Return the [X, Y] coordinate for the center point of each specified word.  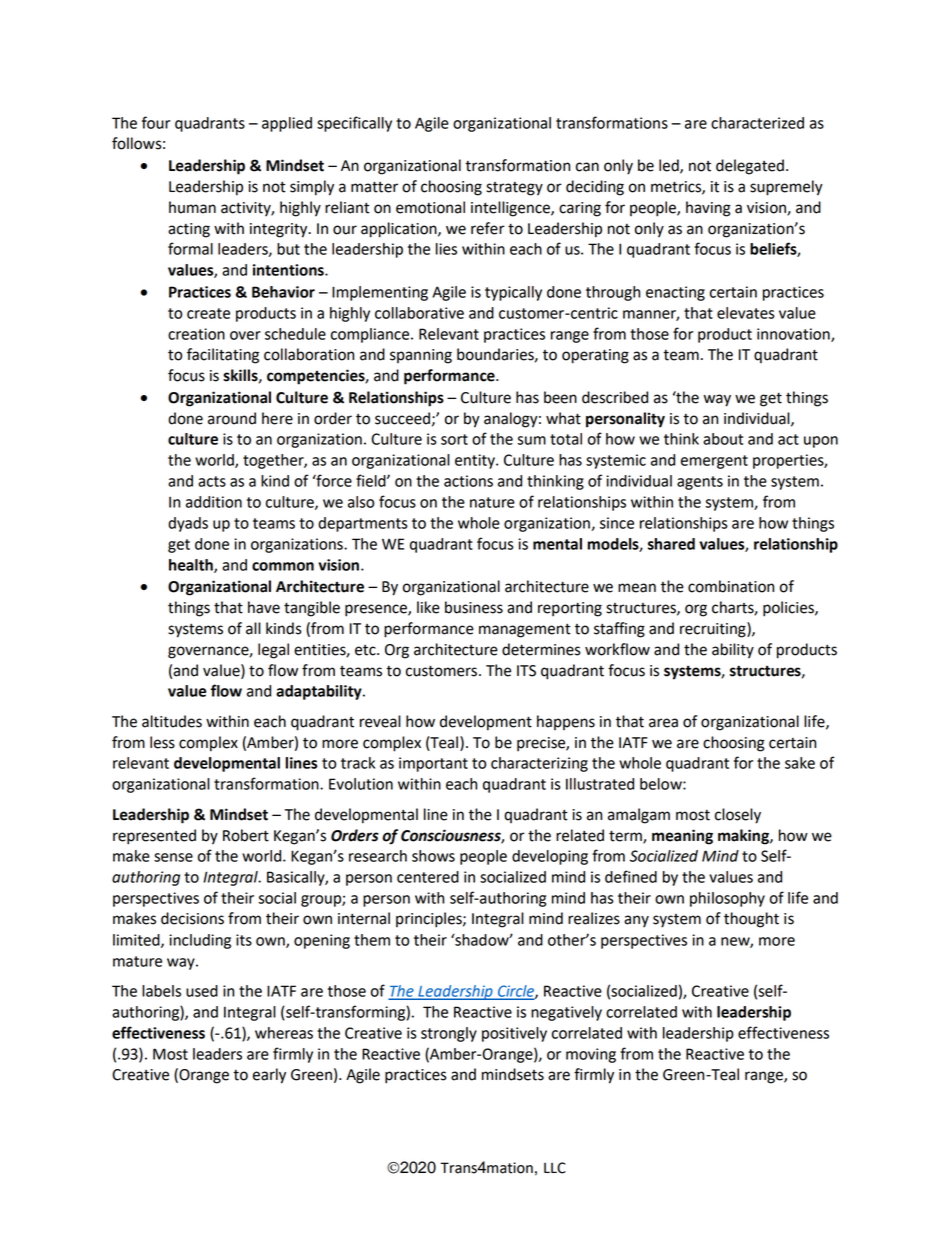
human [192, 207]
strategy [514, 189]
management [525, 631]
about [723, 439]
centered [428, 877]
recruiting [714, 630]
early [269, 1076]
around [232, 418]
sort [454, 439]
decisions [192, 918]
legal [273, 651]
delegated [750, 167]
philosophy [727, 899]
